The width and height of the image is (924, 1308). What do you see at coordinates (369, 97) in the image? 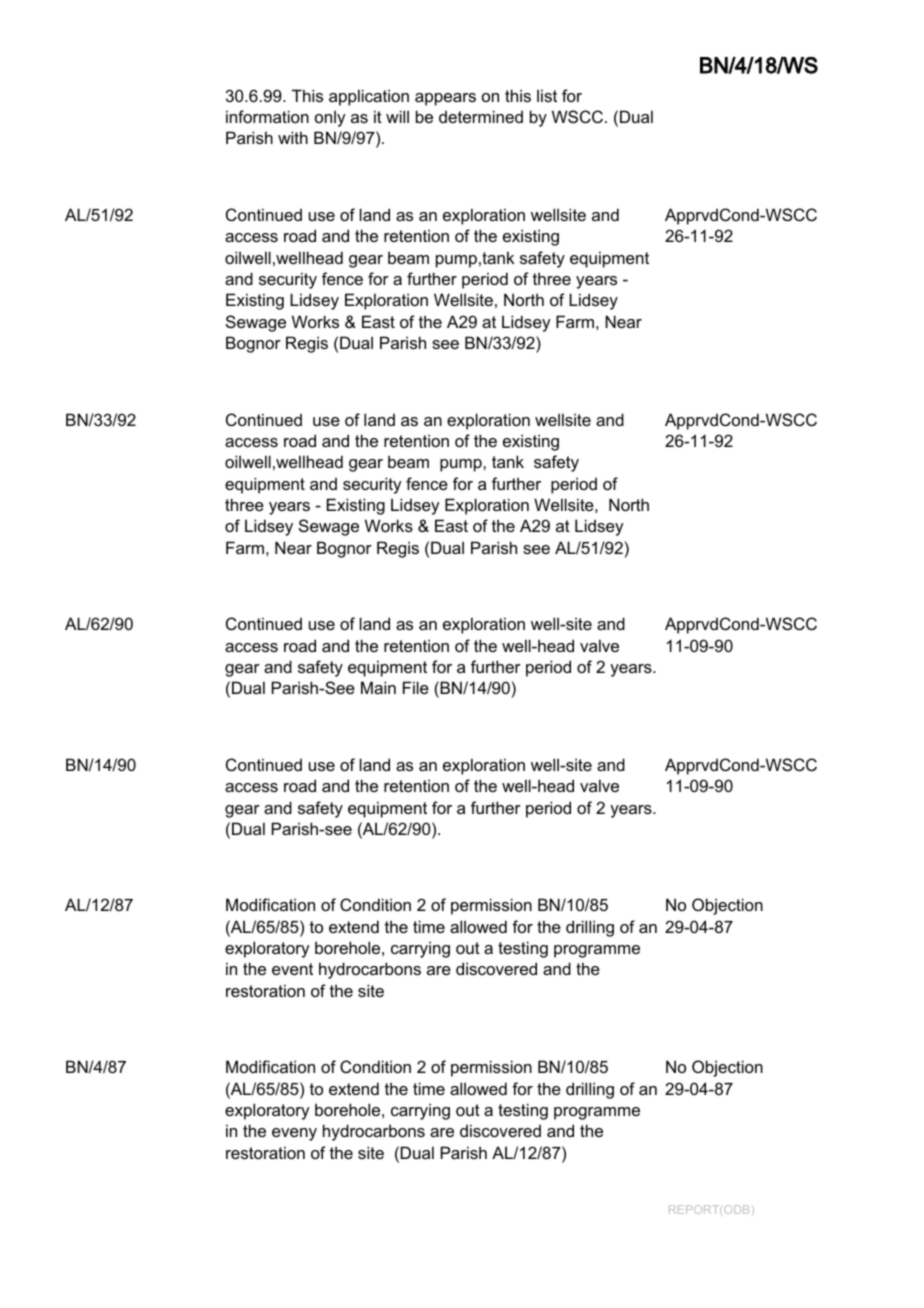
I see `application` at bounding box center [369, 97].
